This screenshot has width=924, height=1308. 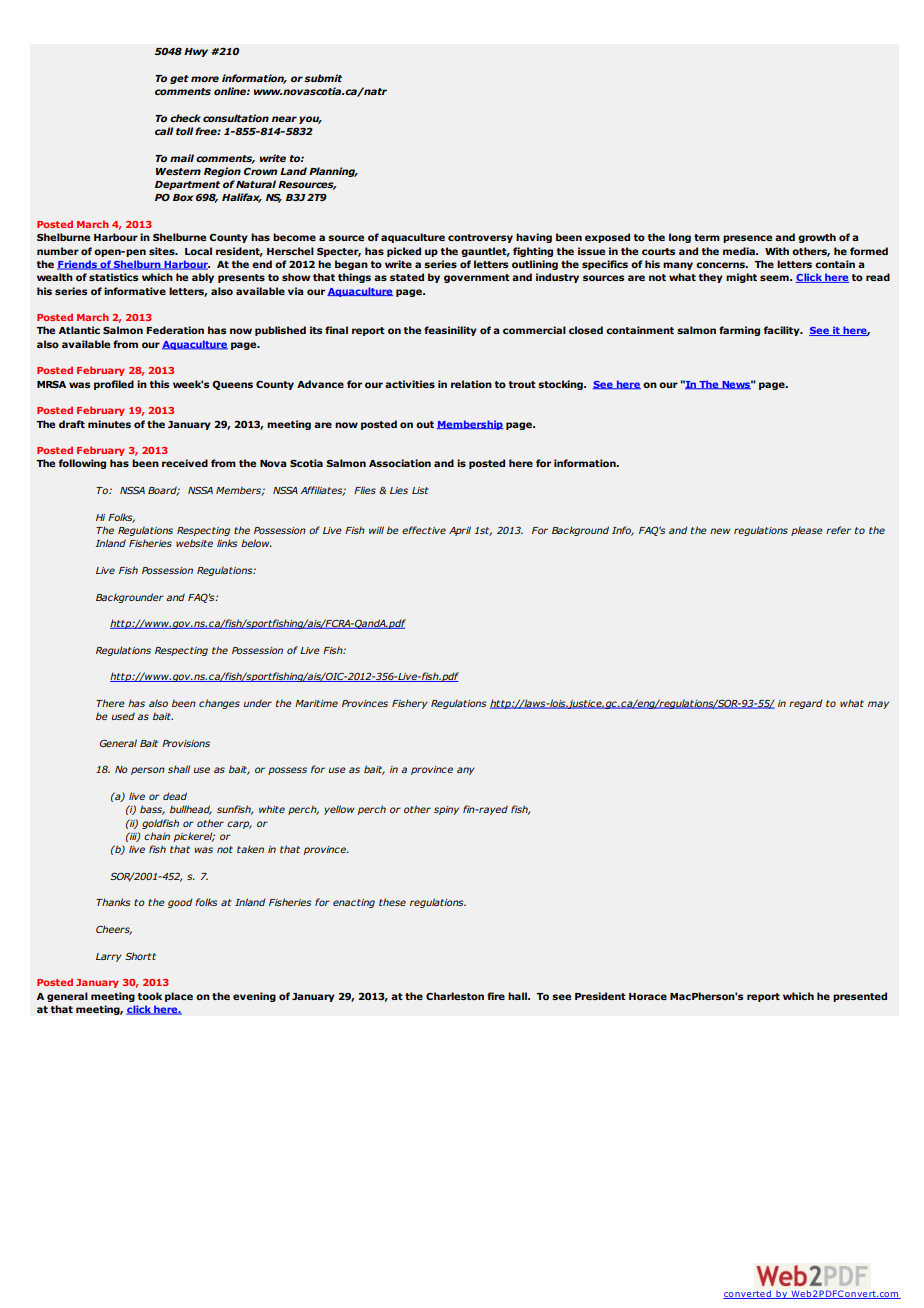 What do you see at coordinates (748, 1294) in the screenshot?
I see `converted` at bounding box center [748, 1294].
